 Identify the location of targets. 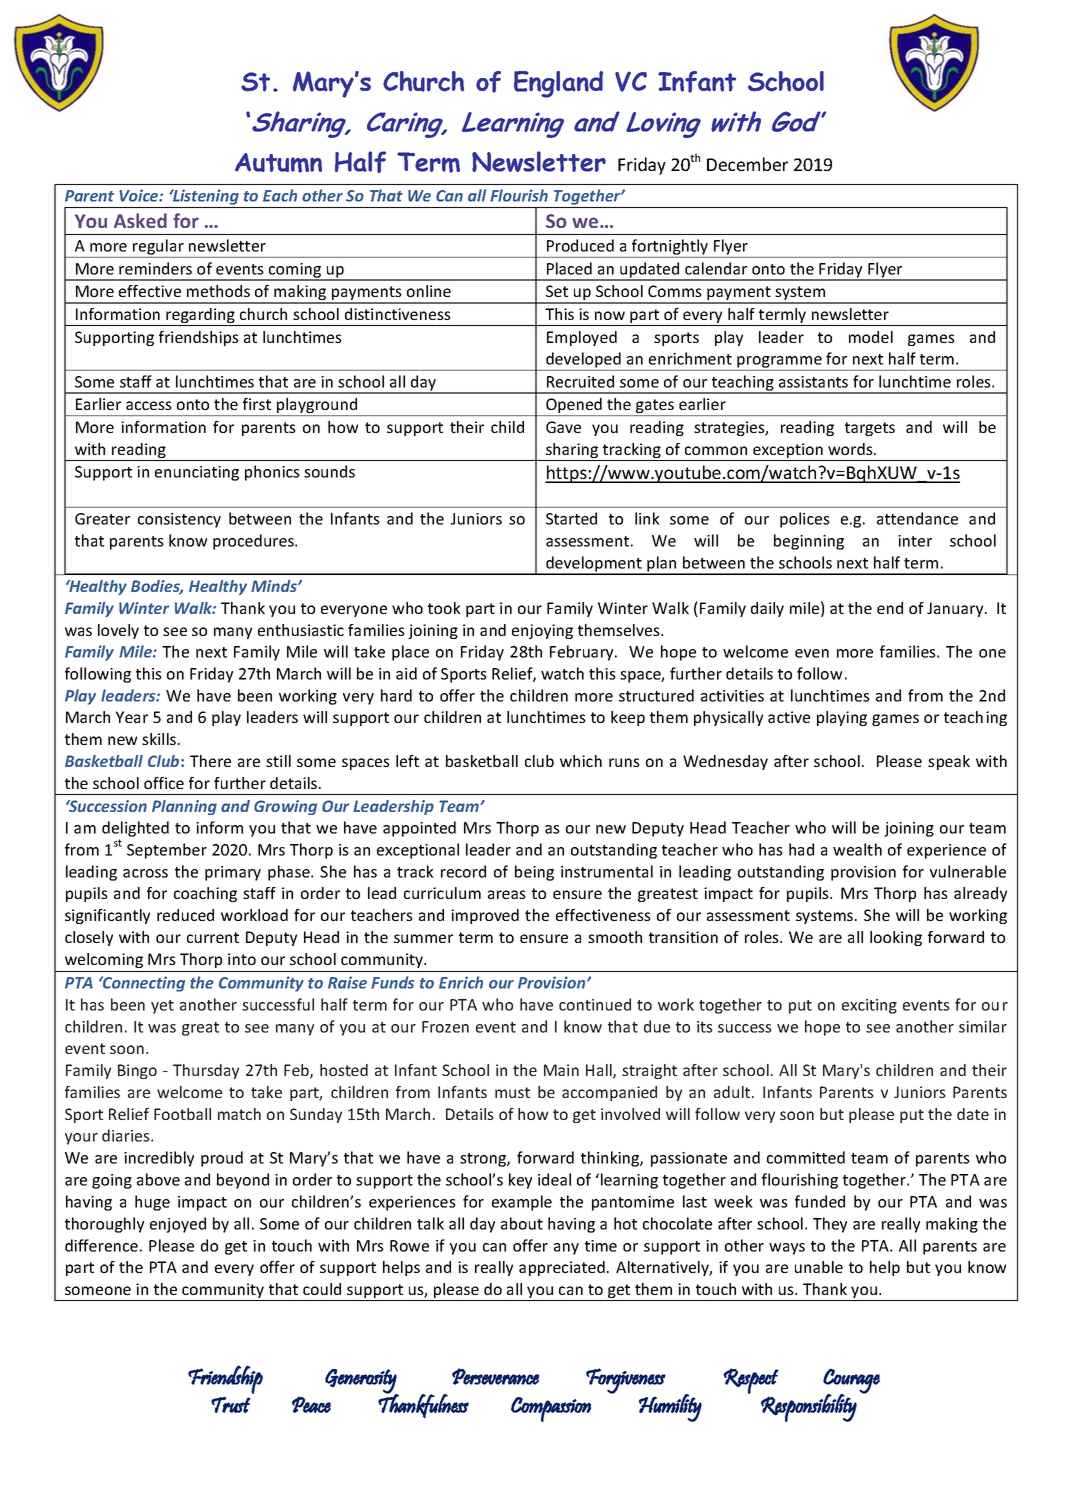
(870, 429).
